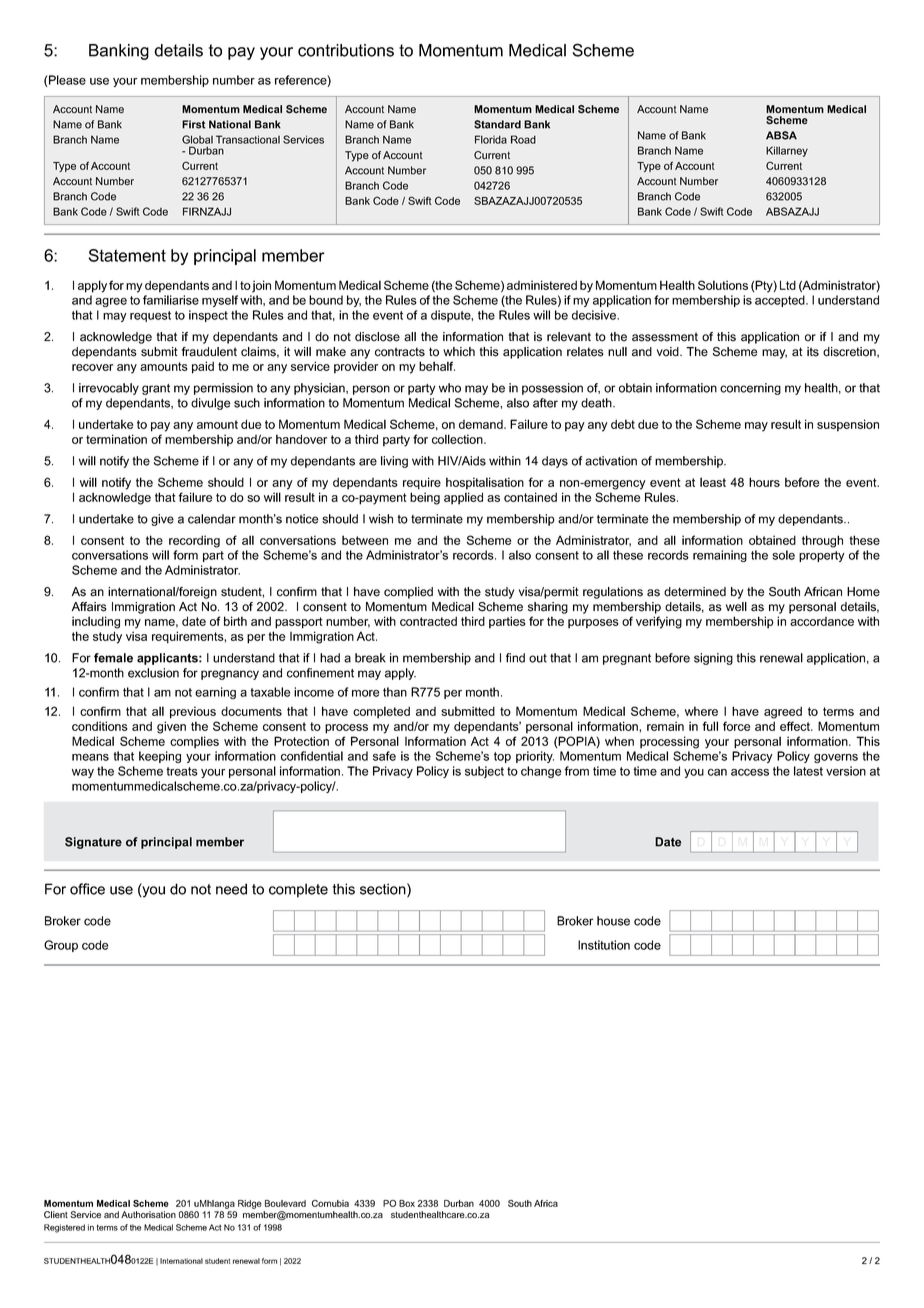 The height and width of the screenshot is (1308, 924). I want to click on Standard, so click(497, 124).
